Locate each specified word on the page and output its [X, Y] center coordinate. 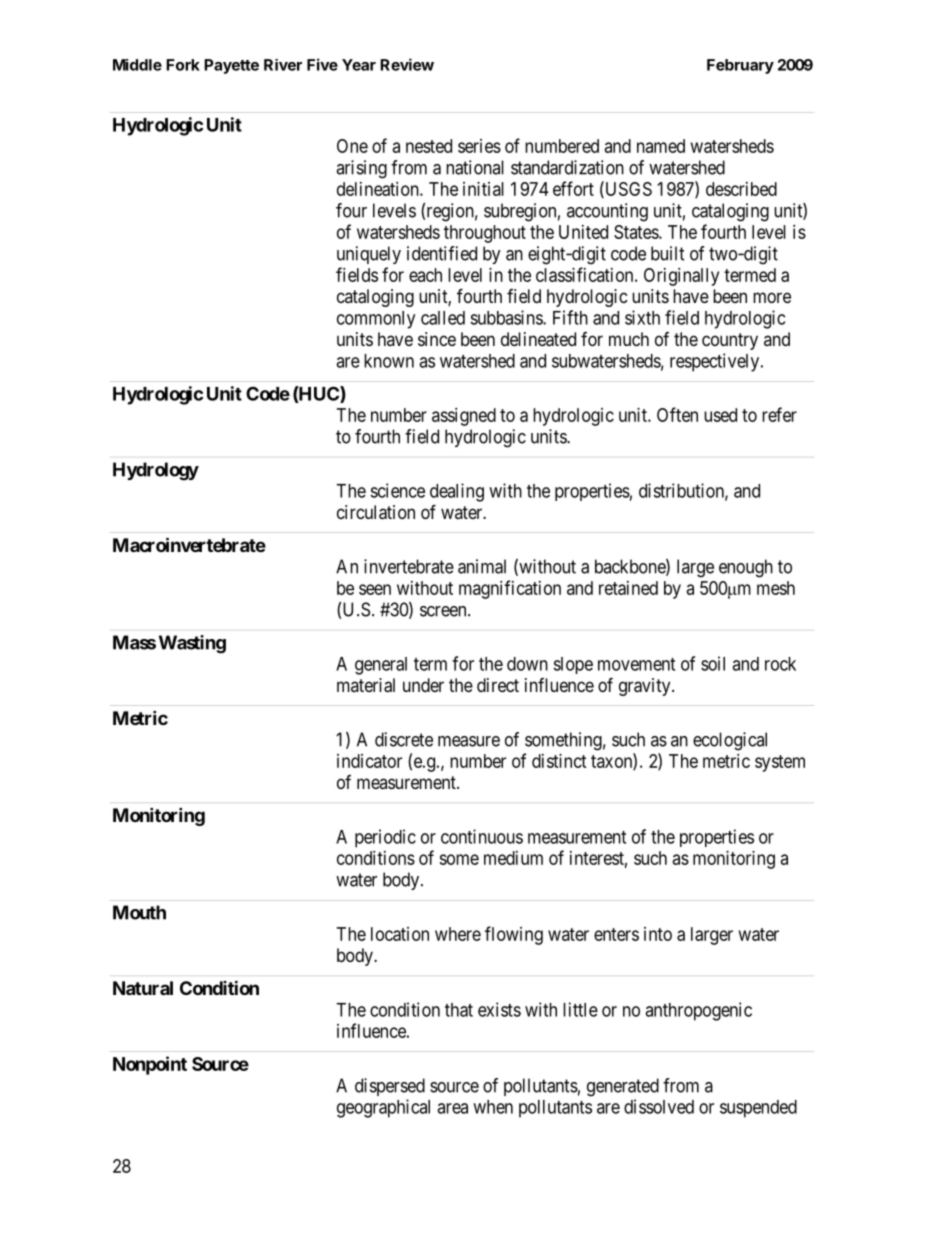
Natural [143, 988]
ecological [730, 741]
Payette [231, 66]
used [720, 415]
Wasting [192, 644]
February [740, 66]
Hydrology [156, 471]
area [452, 1108]
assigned [464, 417]
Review [407, 64]
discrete [404, 739]
